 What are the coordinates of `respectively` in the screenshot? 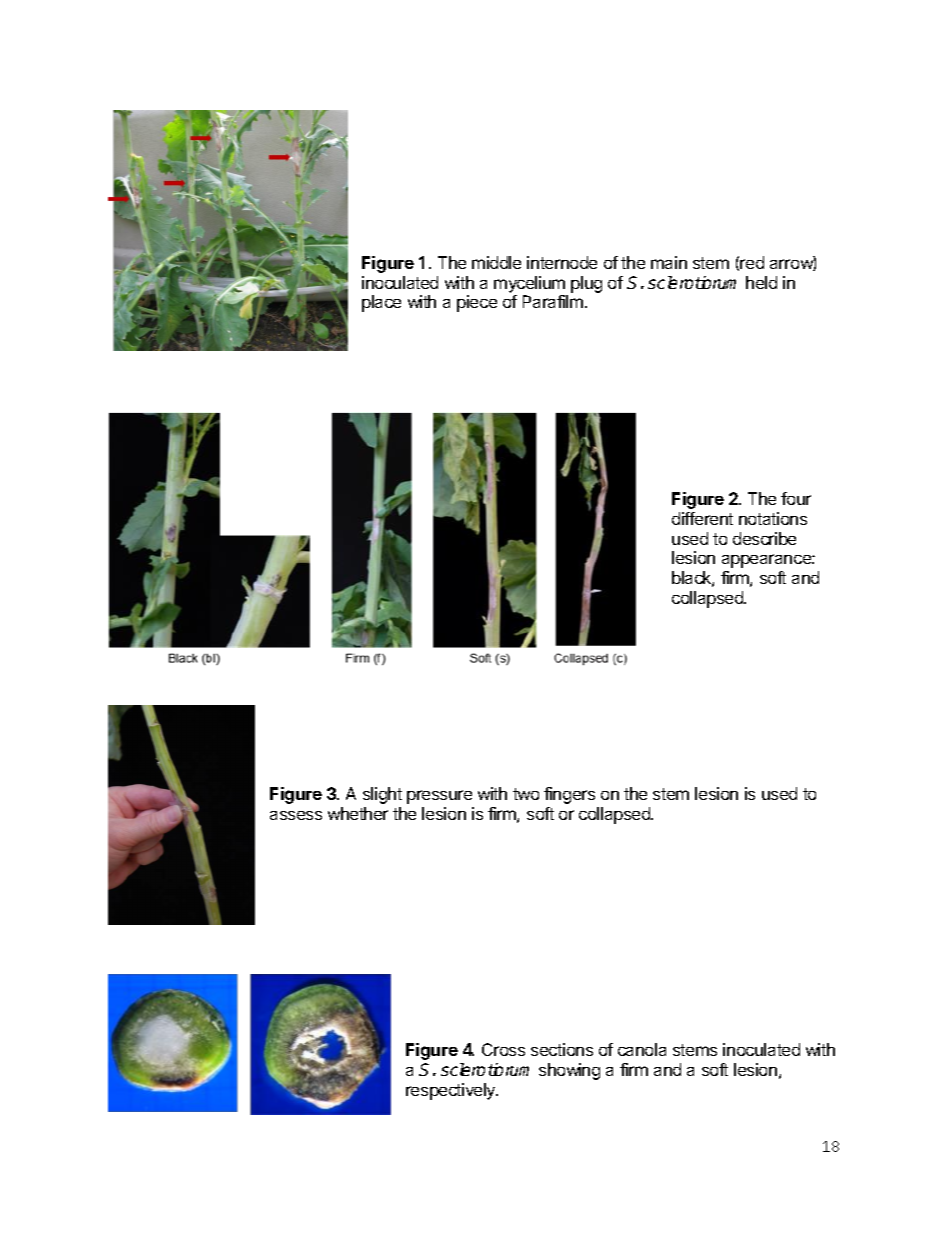 It's located at (452, 1091).
